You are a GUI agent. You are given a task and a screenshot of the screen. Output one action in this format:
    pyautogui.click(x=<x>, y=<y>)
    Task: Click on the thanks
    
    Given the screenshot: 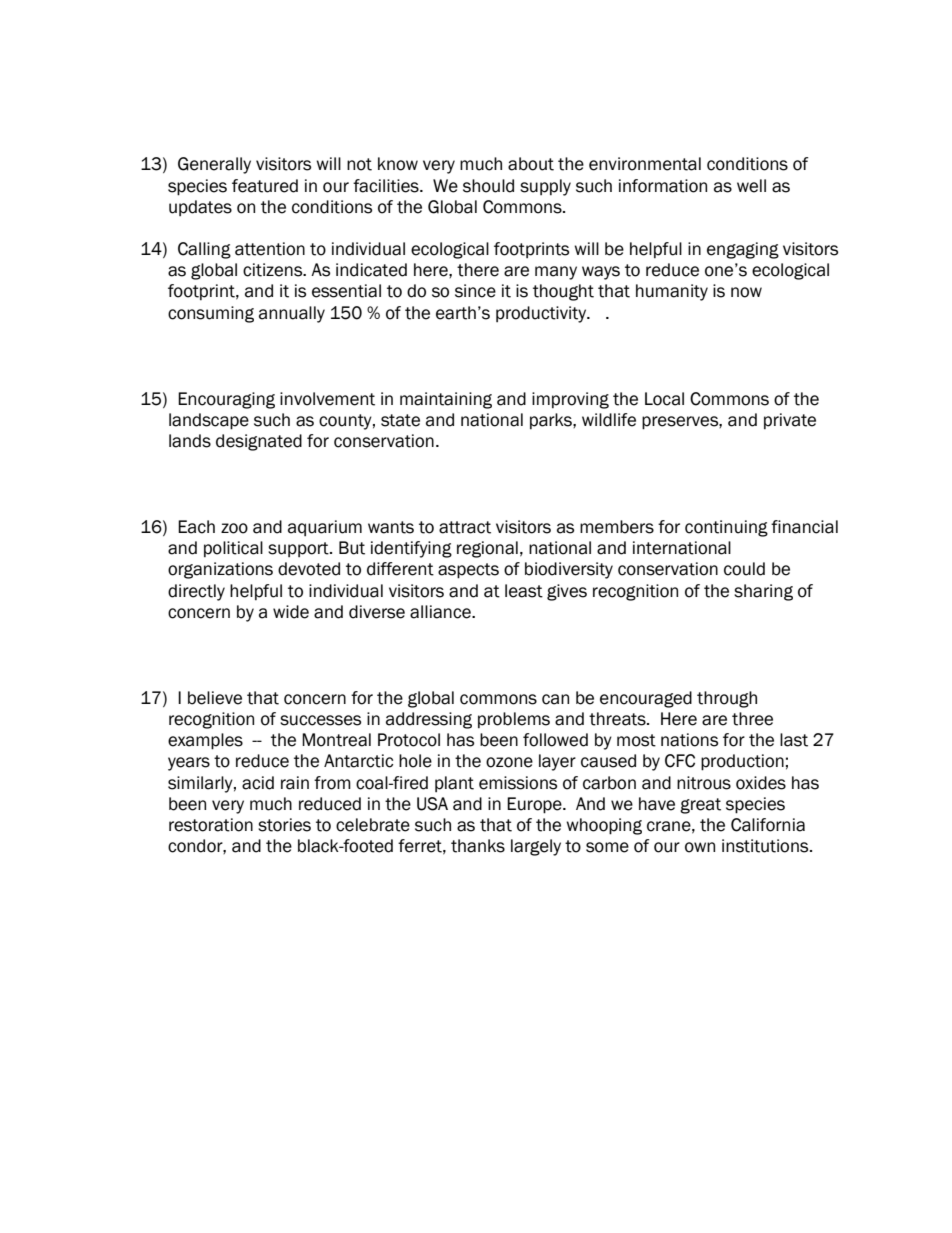 What is the action you would take?
    pyautogui.click(x=478, y=846)
